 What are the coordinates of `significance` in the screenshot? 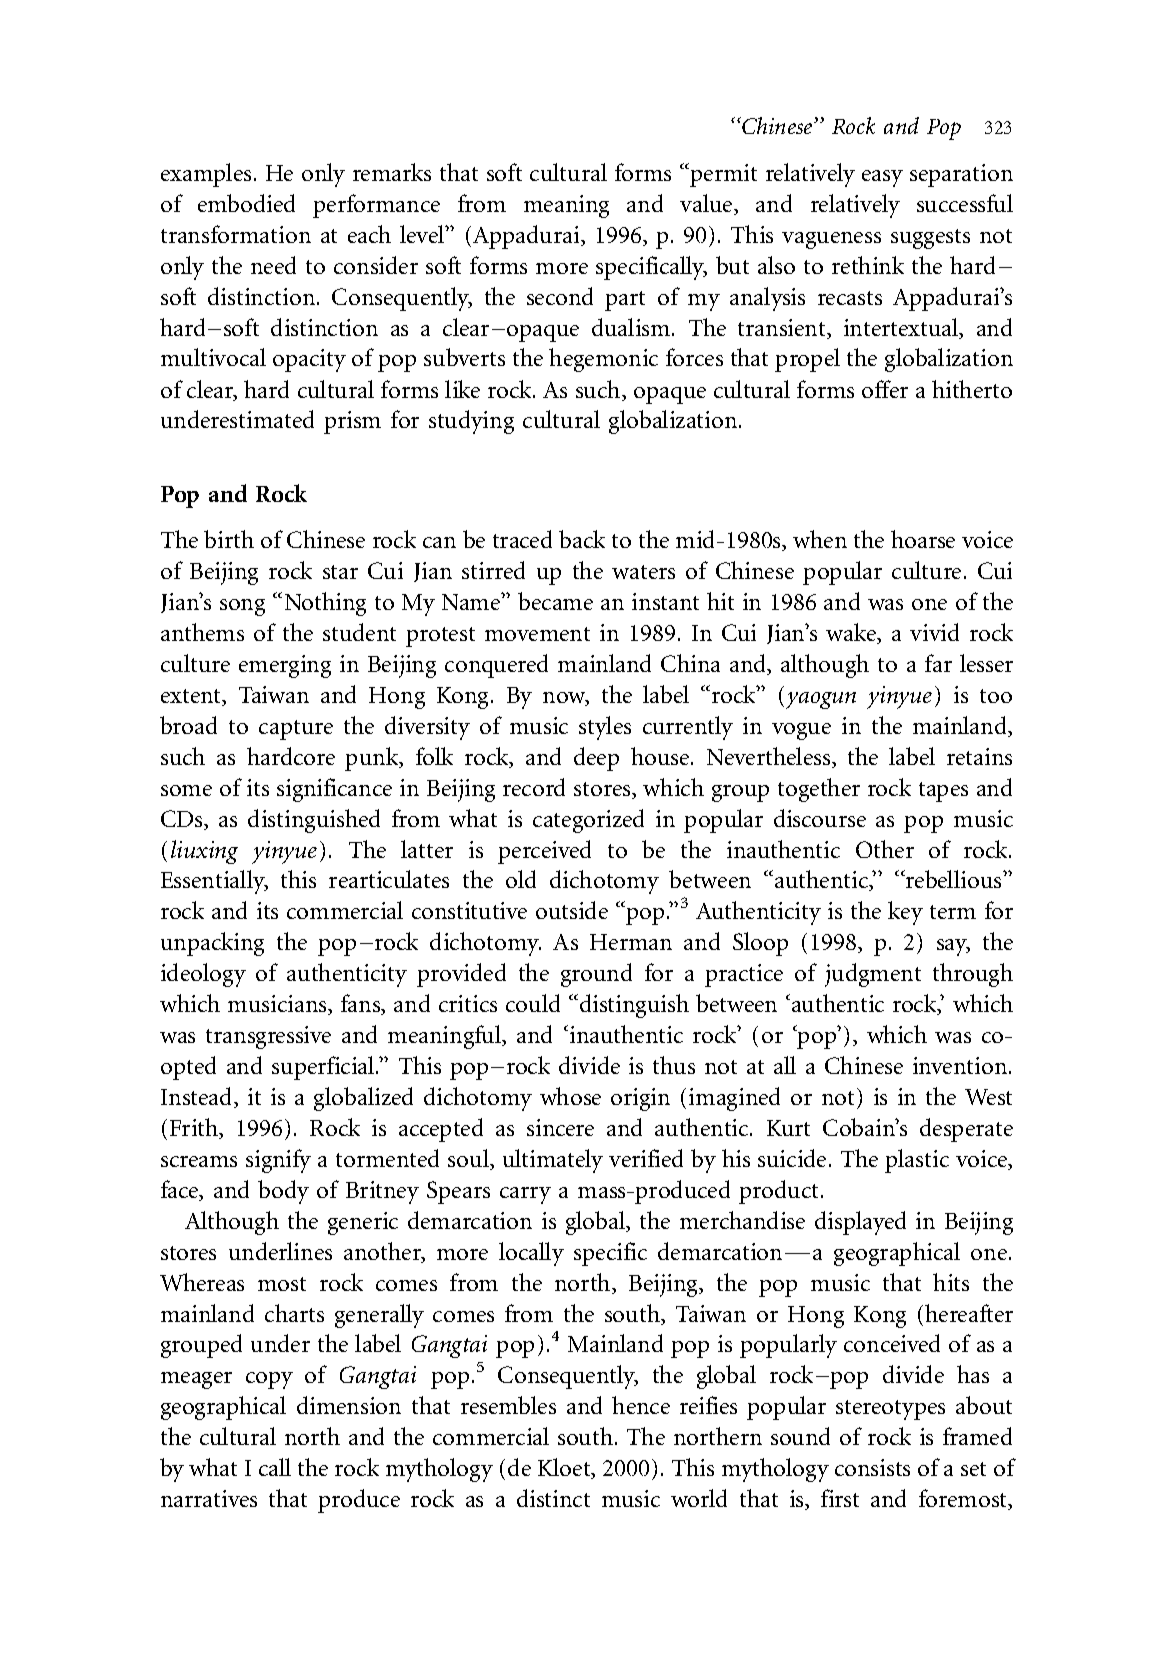 It's located at (334, 790).
